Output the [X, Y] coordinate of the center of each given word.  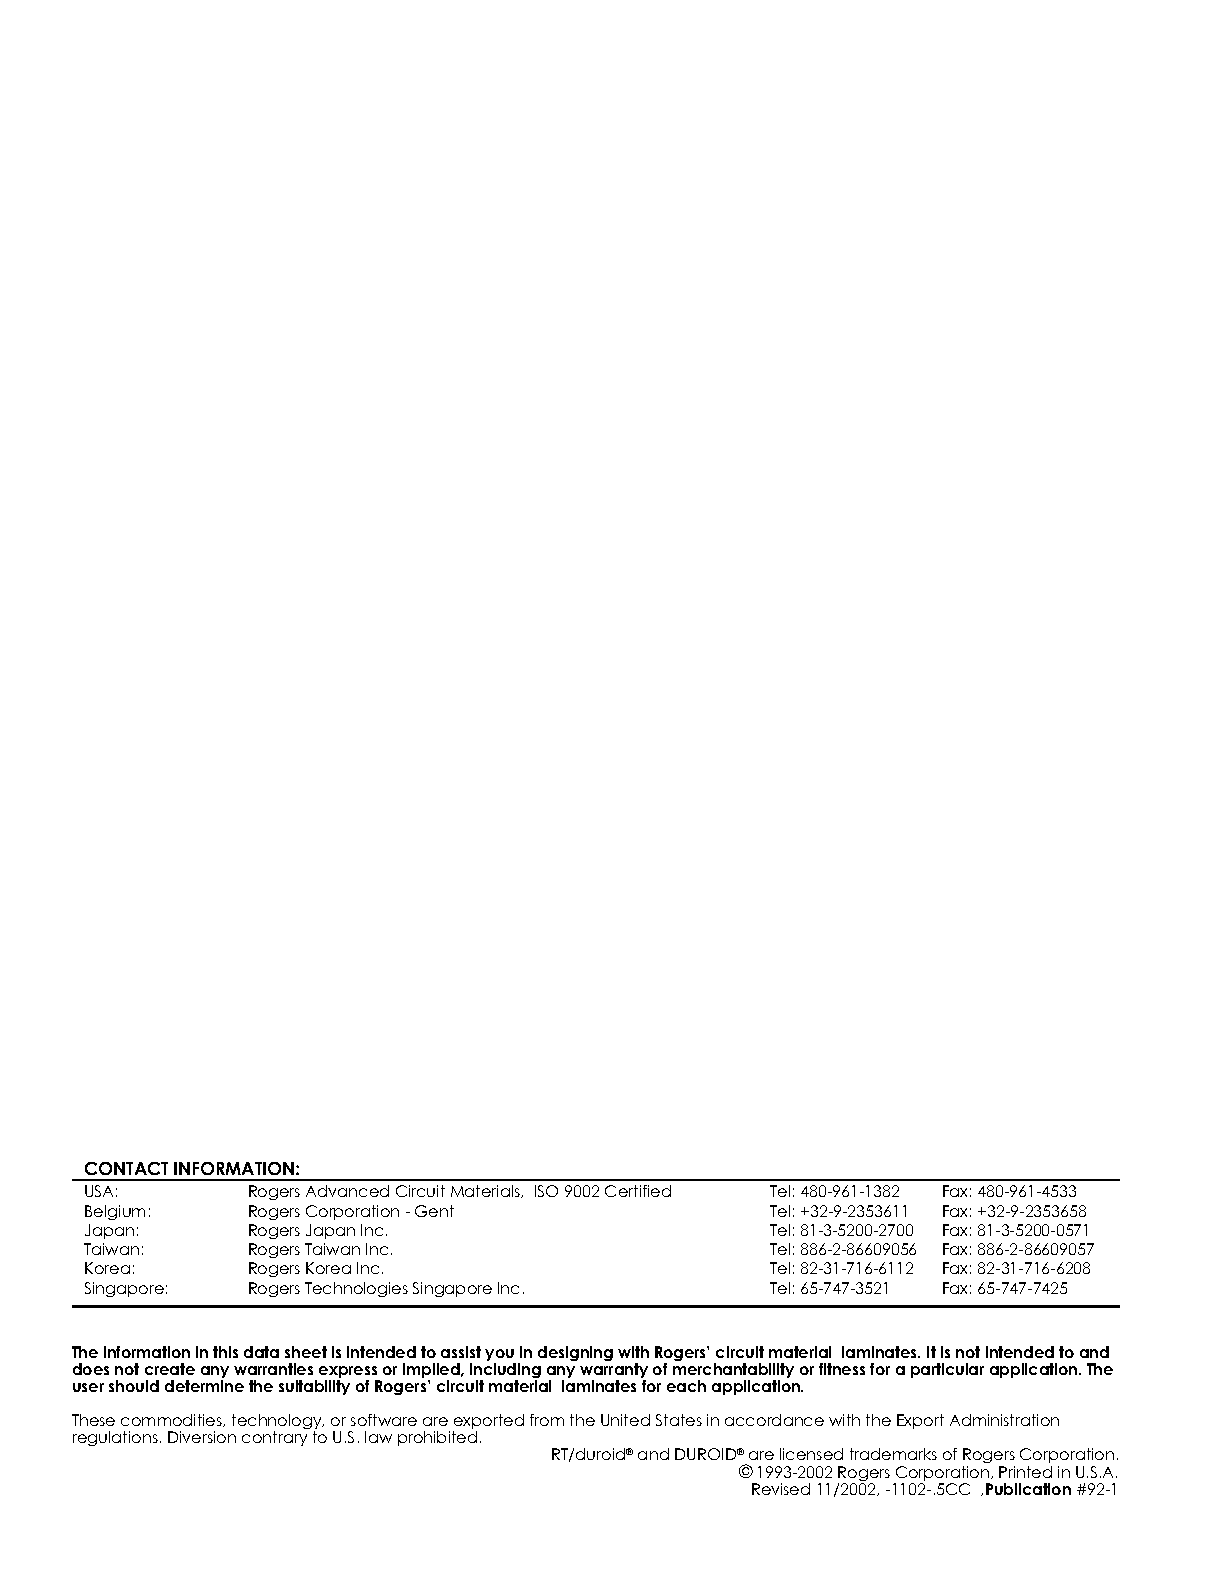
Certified [638, 1191]
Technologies [356, 1289]
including [505, 1372]
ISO [546, 1191]
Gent [434, 1211]
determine [204, 1386]
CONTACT [126, 1168]
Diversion [202, 1437]
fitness [842, 1369]
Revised [781, 1489]
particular [947, 1370]
